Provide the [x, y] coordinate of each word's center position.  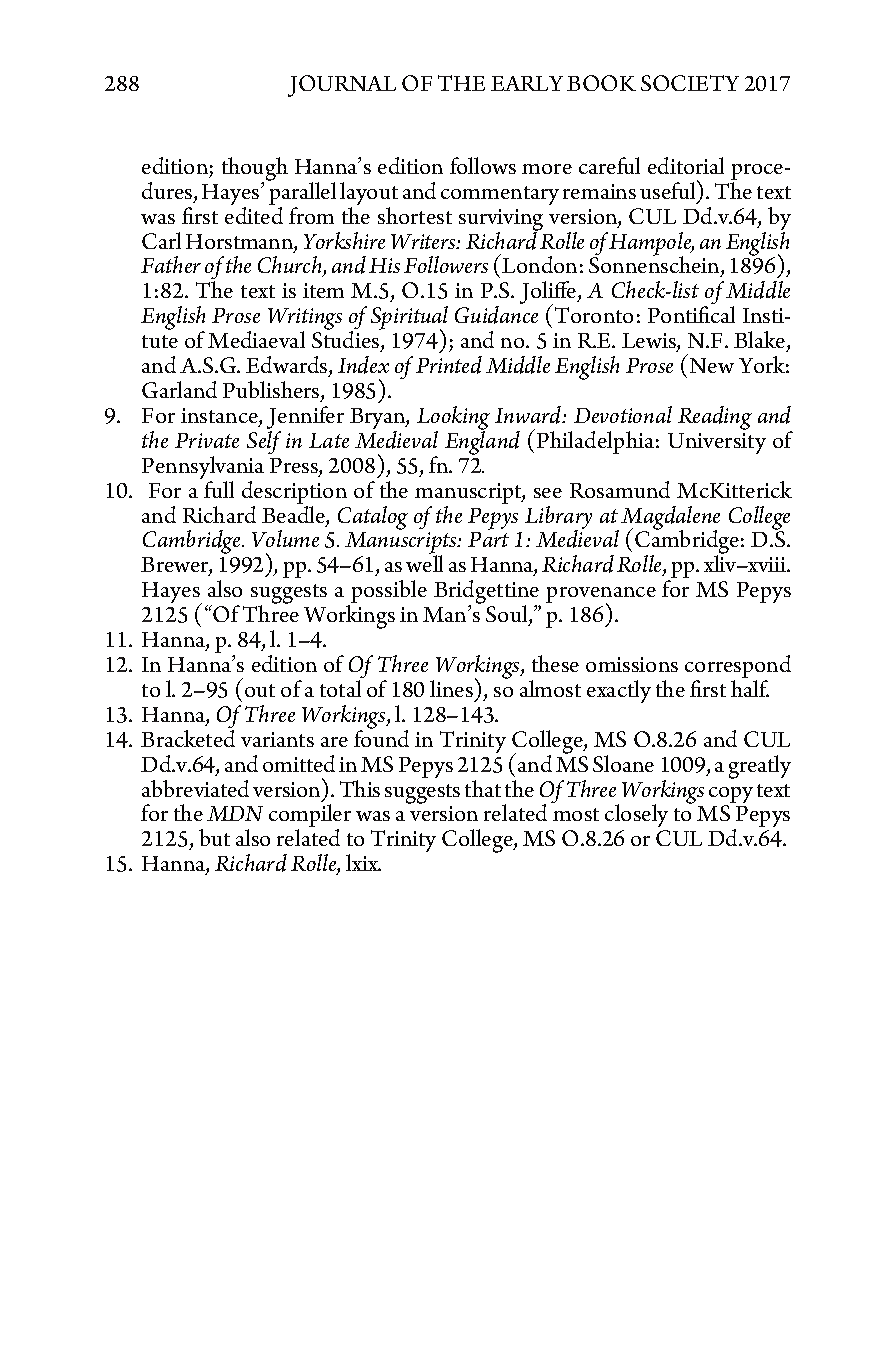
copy [731, 796]
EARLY [527, 83]
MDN [235, 813]
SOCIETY [690, 83]
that [483, 788]
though [255, 170]
